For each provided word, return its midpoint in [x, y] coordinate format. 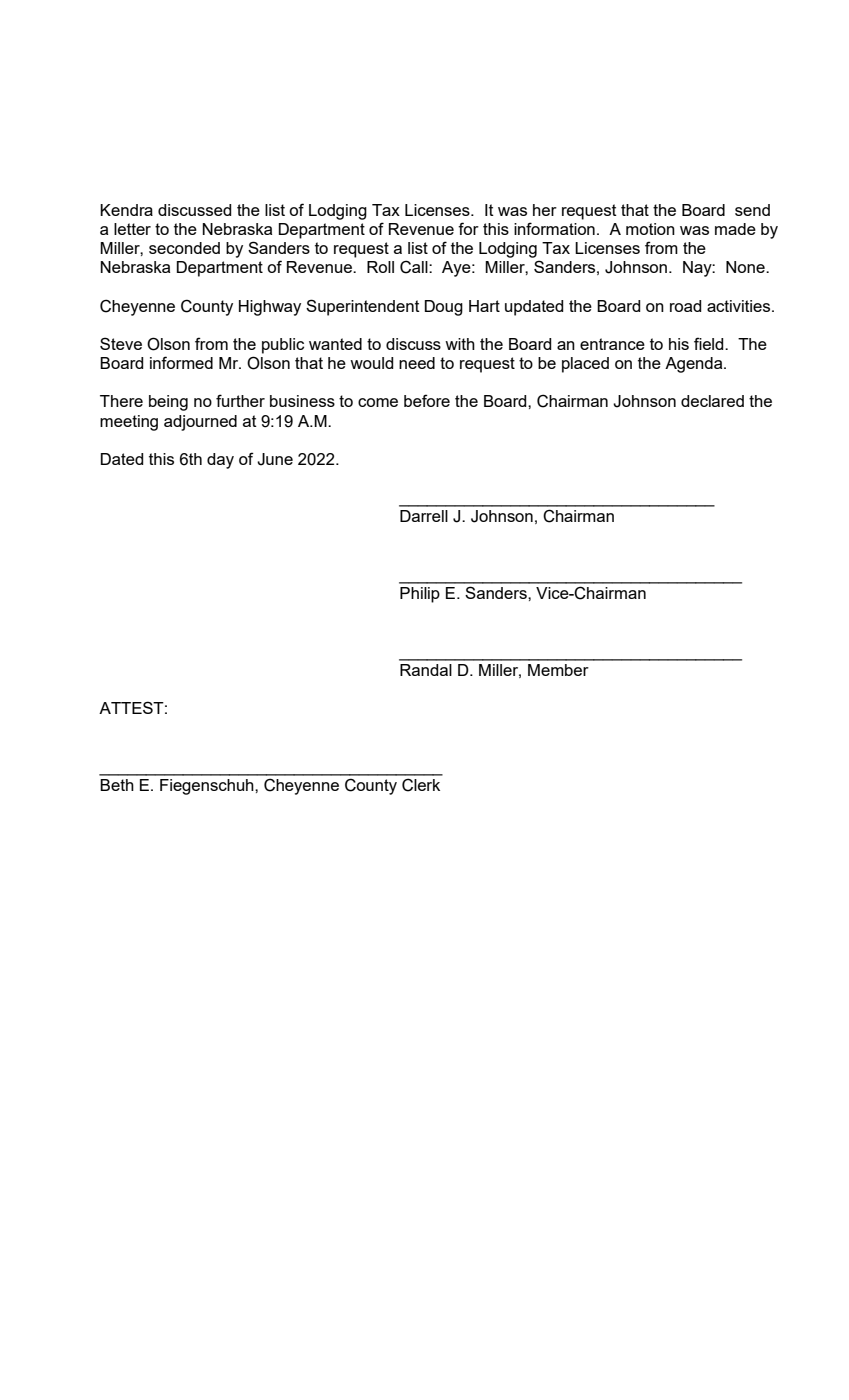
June [275, 459]
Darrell [424, 516]
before [427, 400]
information [554, 228]
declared [712, 401]
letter [132, 229]
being [168, 403]
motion [650, 229]
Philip [420, 595]
